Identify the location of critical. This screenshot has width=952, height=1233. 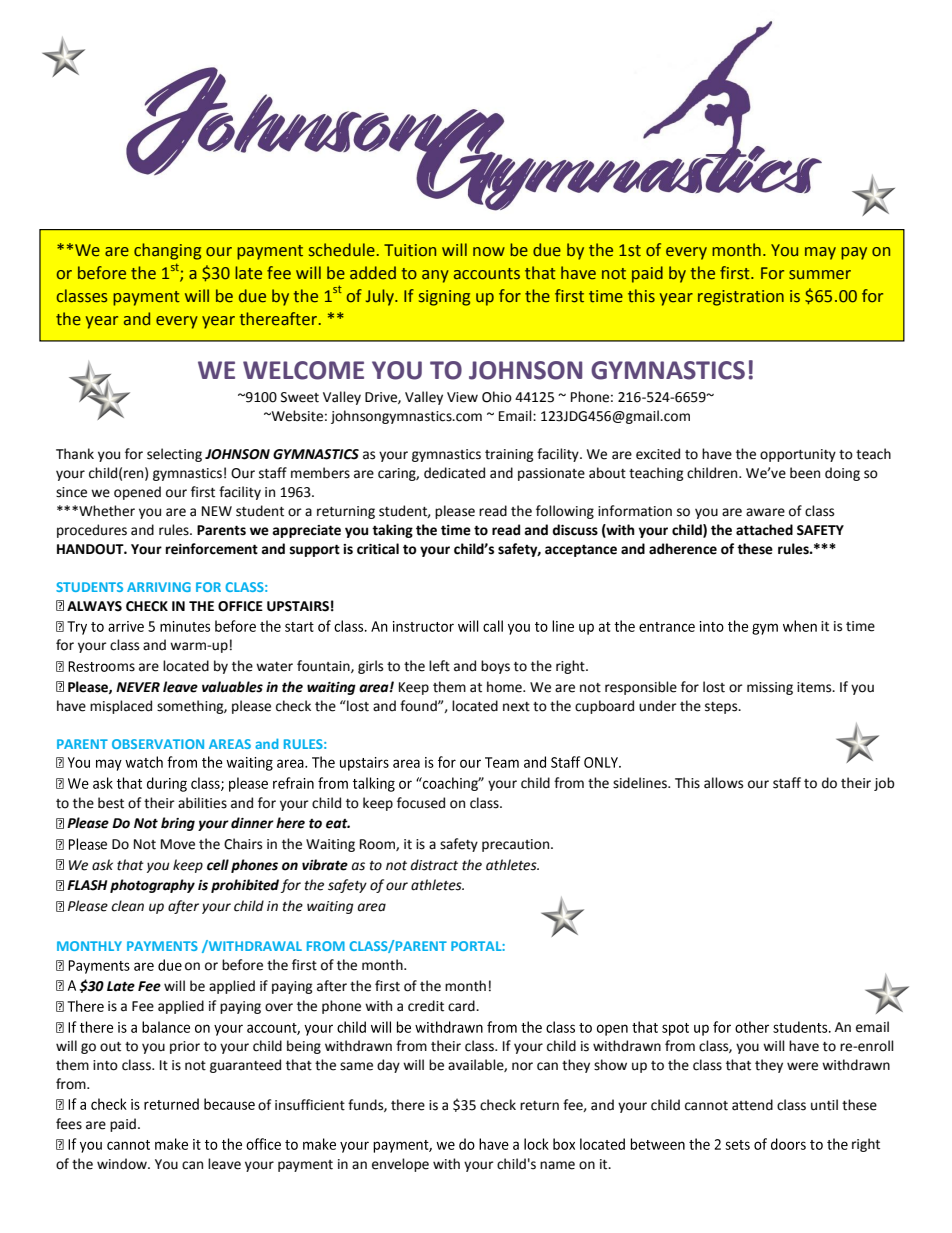
(378, 549).
